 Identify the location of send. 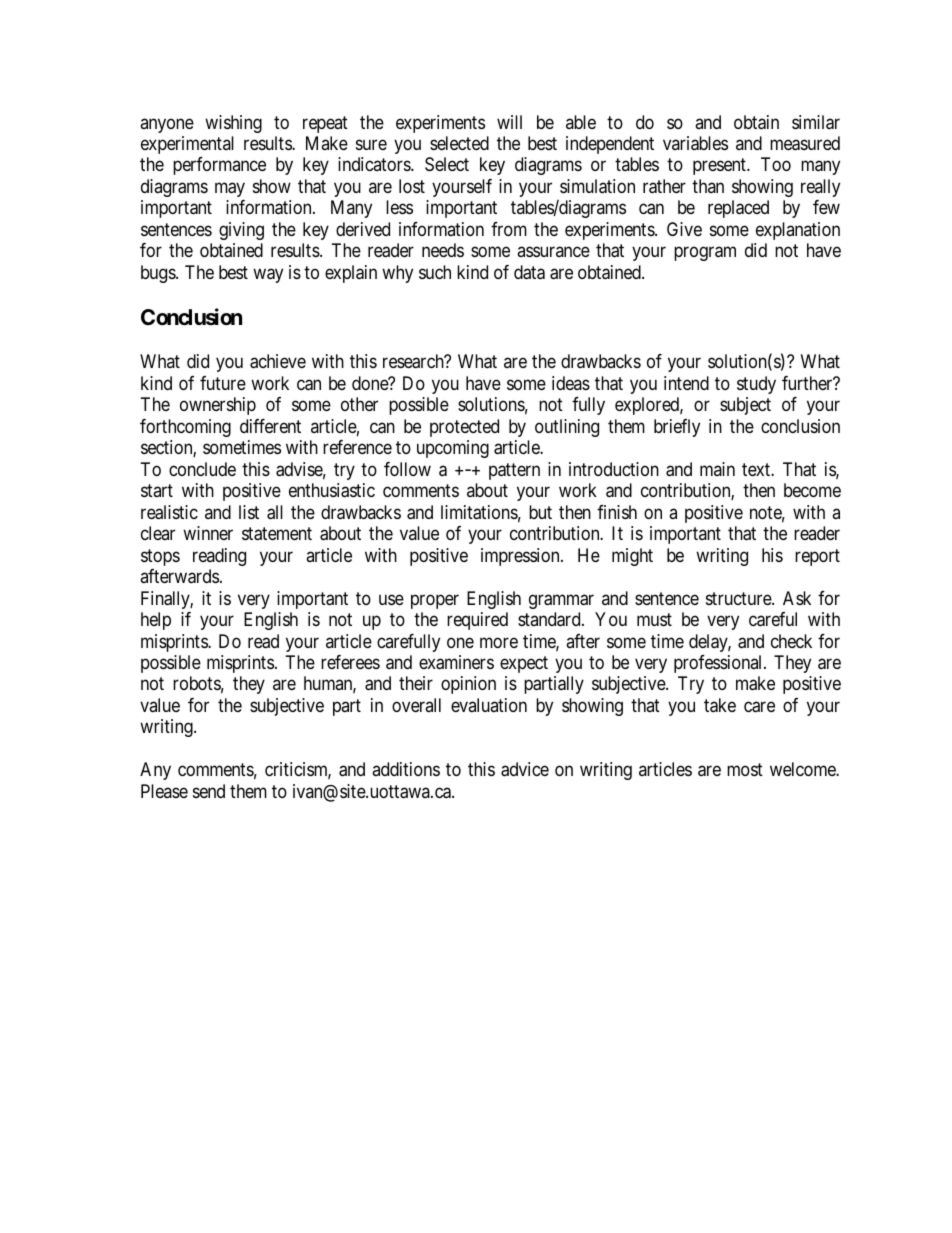
(209, 791).
